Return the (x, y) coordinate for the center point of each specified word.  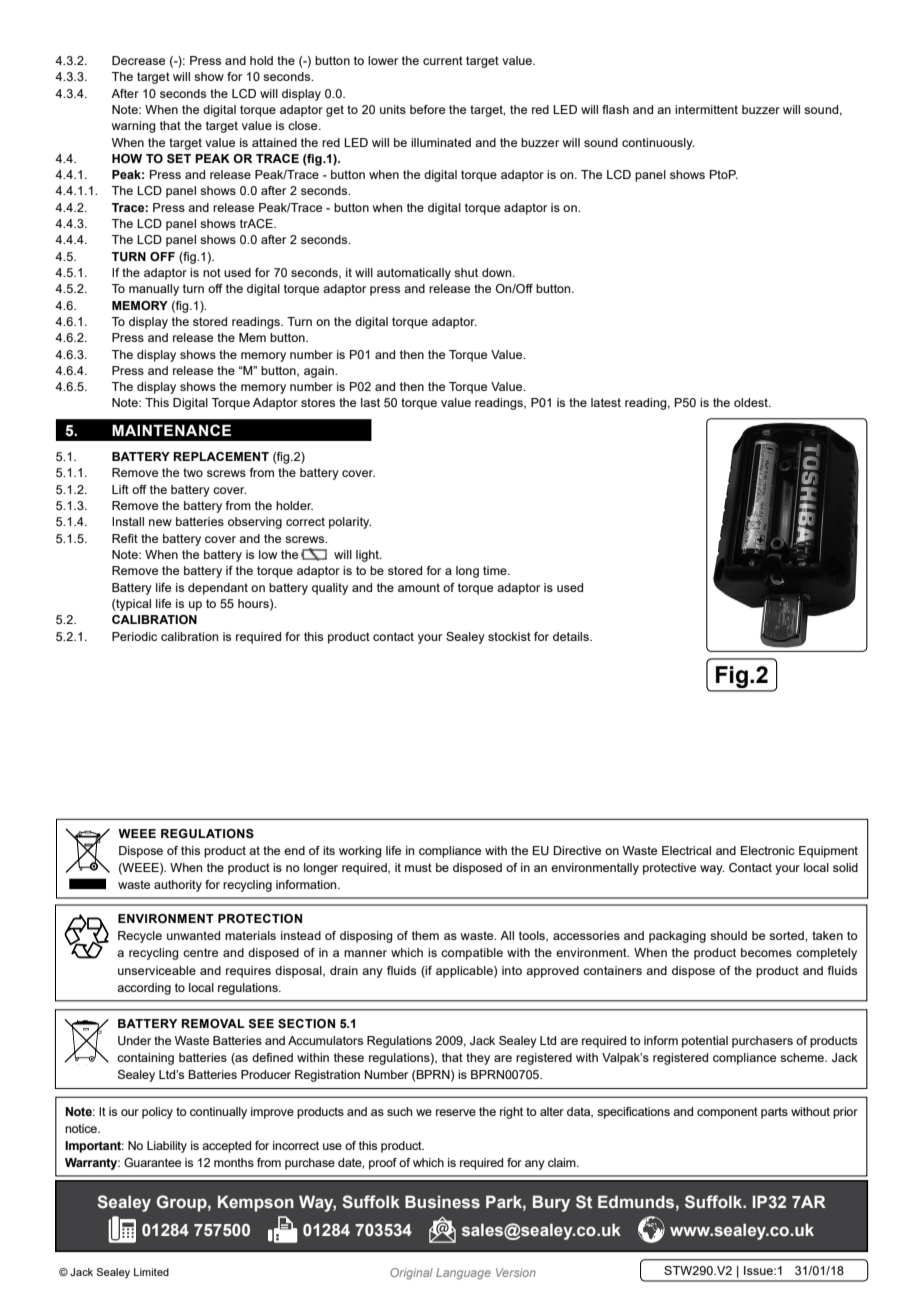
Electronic (768, 850)
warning (134, 127)
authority (178, 886)
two (193, 472)
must (418, 867)
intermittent (706, 109)
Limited (151, 1272)
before (427, 109)
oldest (752, 402)
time (496, 570)
